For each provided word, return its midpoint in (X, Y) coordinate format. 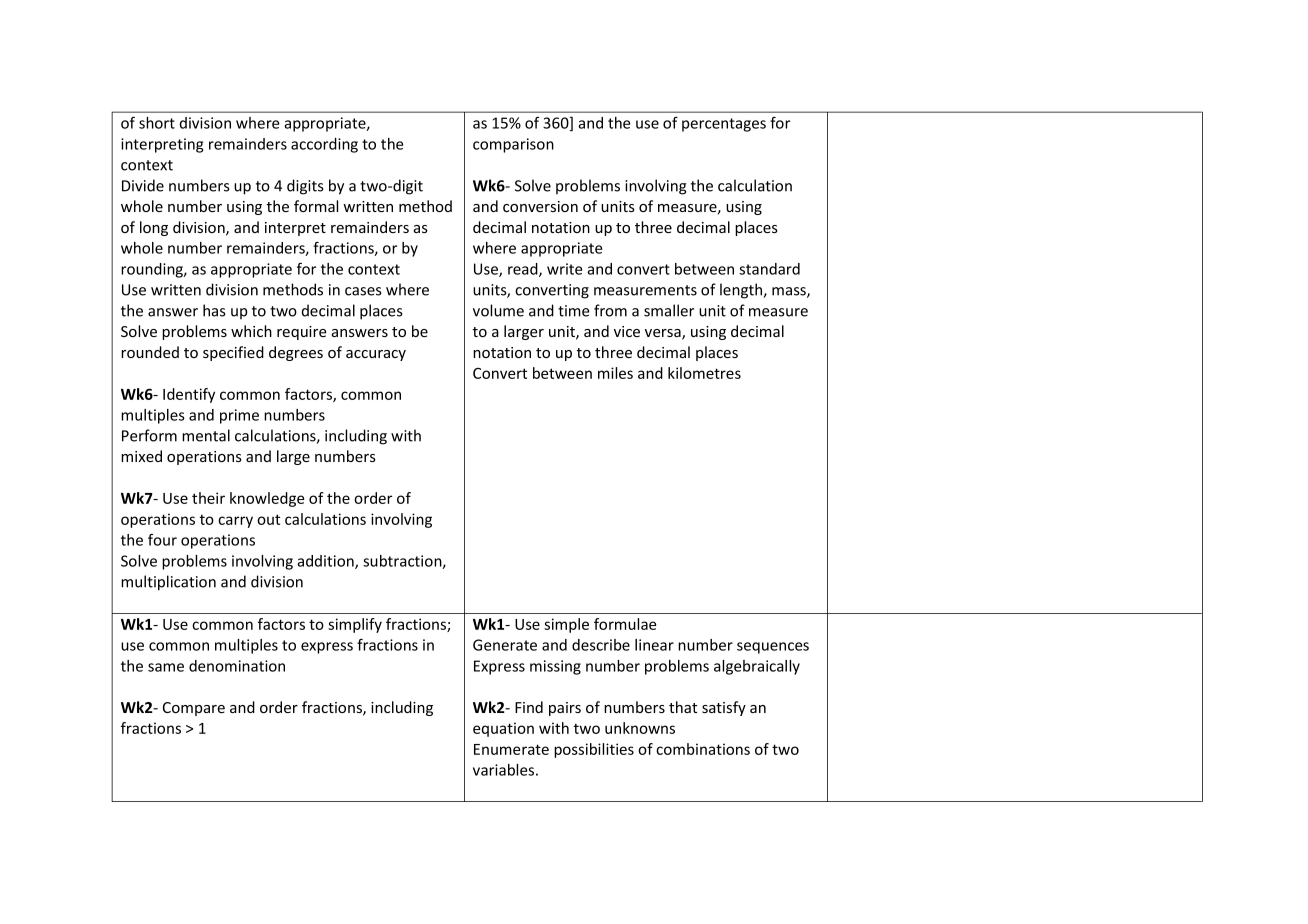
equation (503, 729)
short (157, 123)
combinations (703, 749)
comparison (513, 145)
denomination (237, 666)
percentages (724, 125)
